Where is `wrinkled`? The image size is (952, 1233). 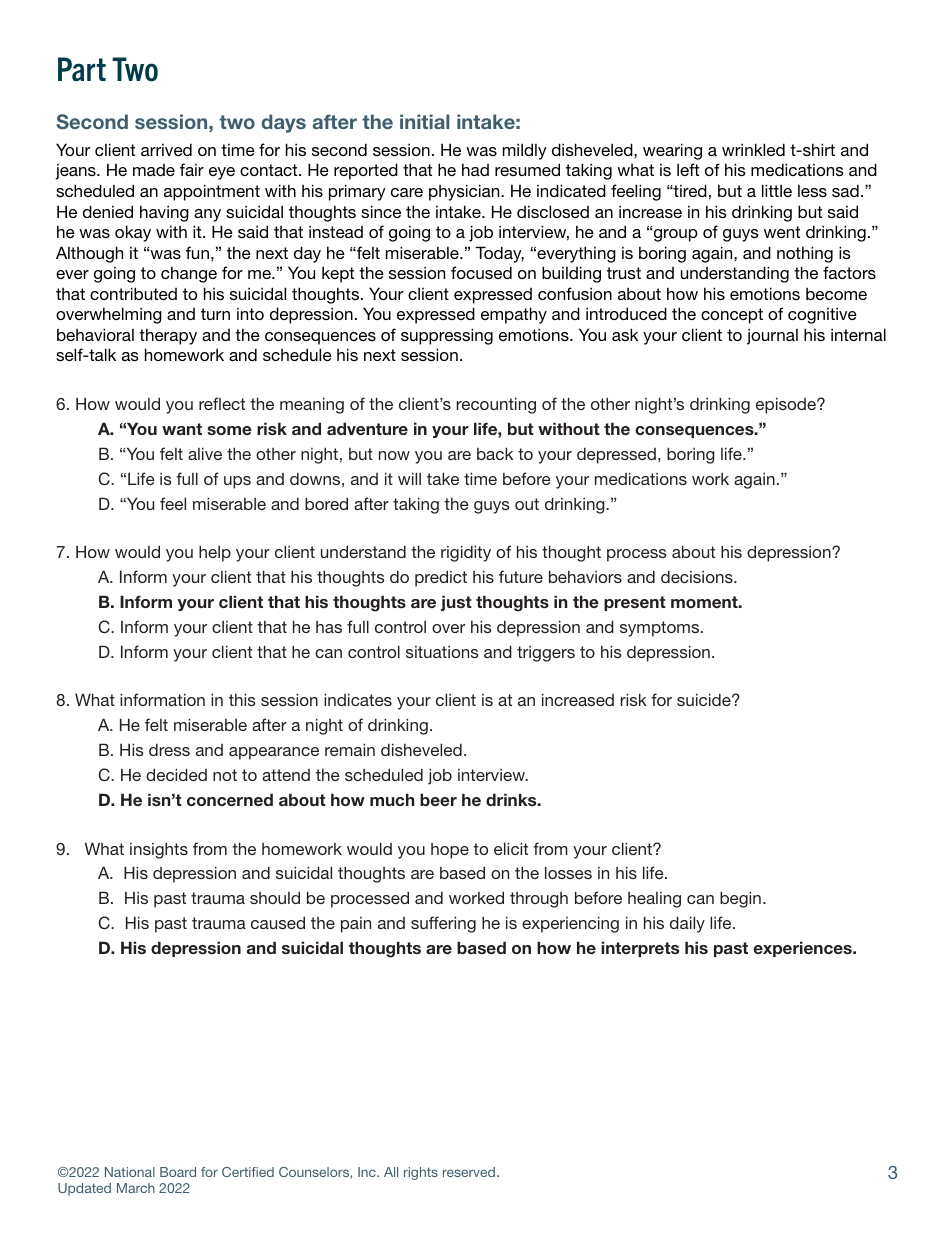 wrinkled is located at coordinates (753, 149).
